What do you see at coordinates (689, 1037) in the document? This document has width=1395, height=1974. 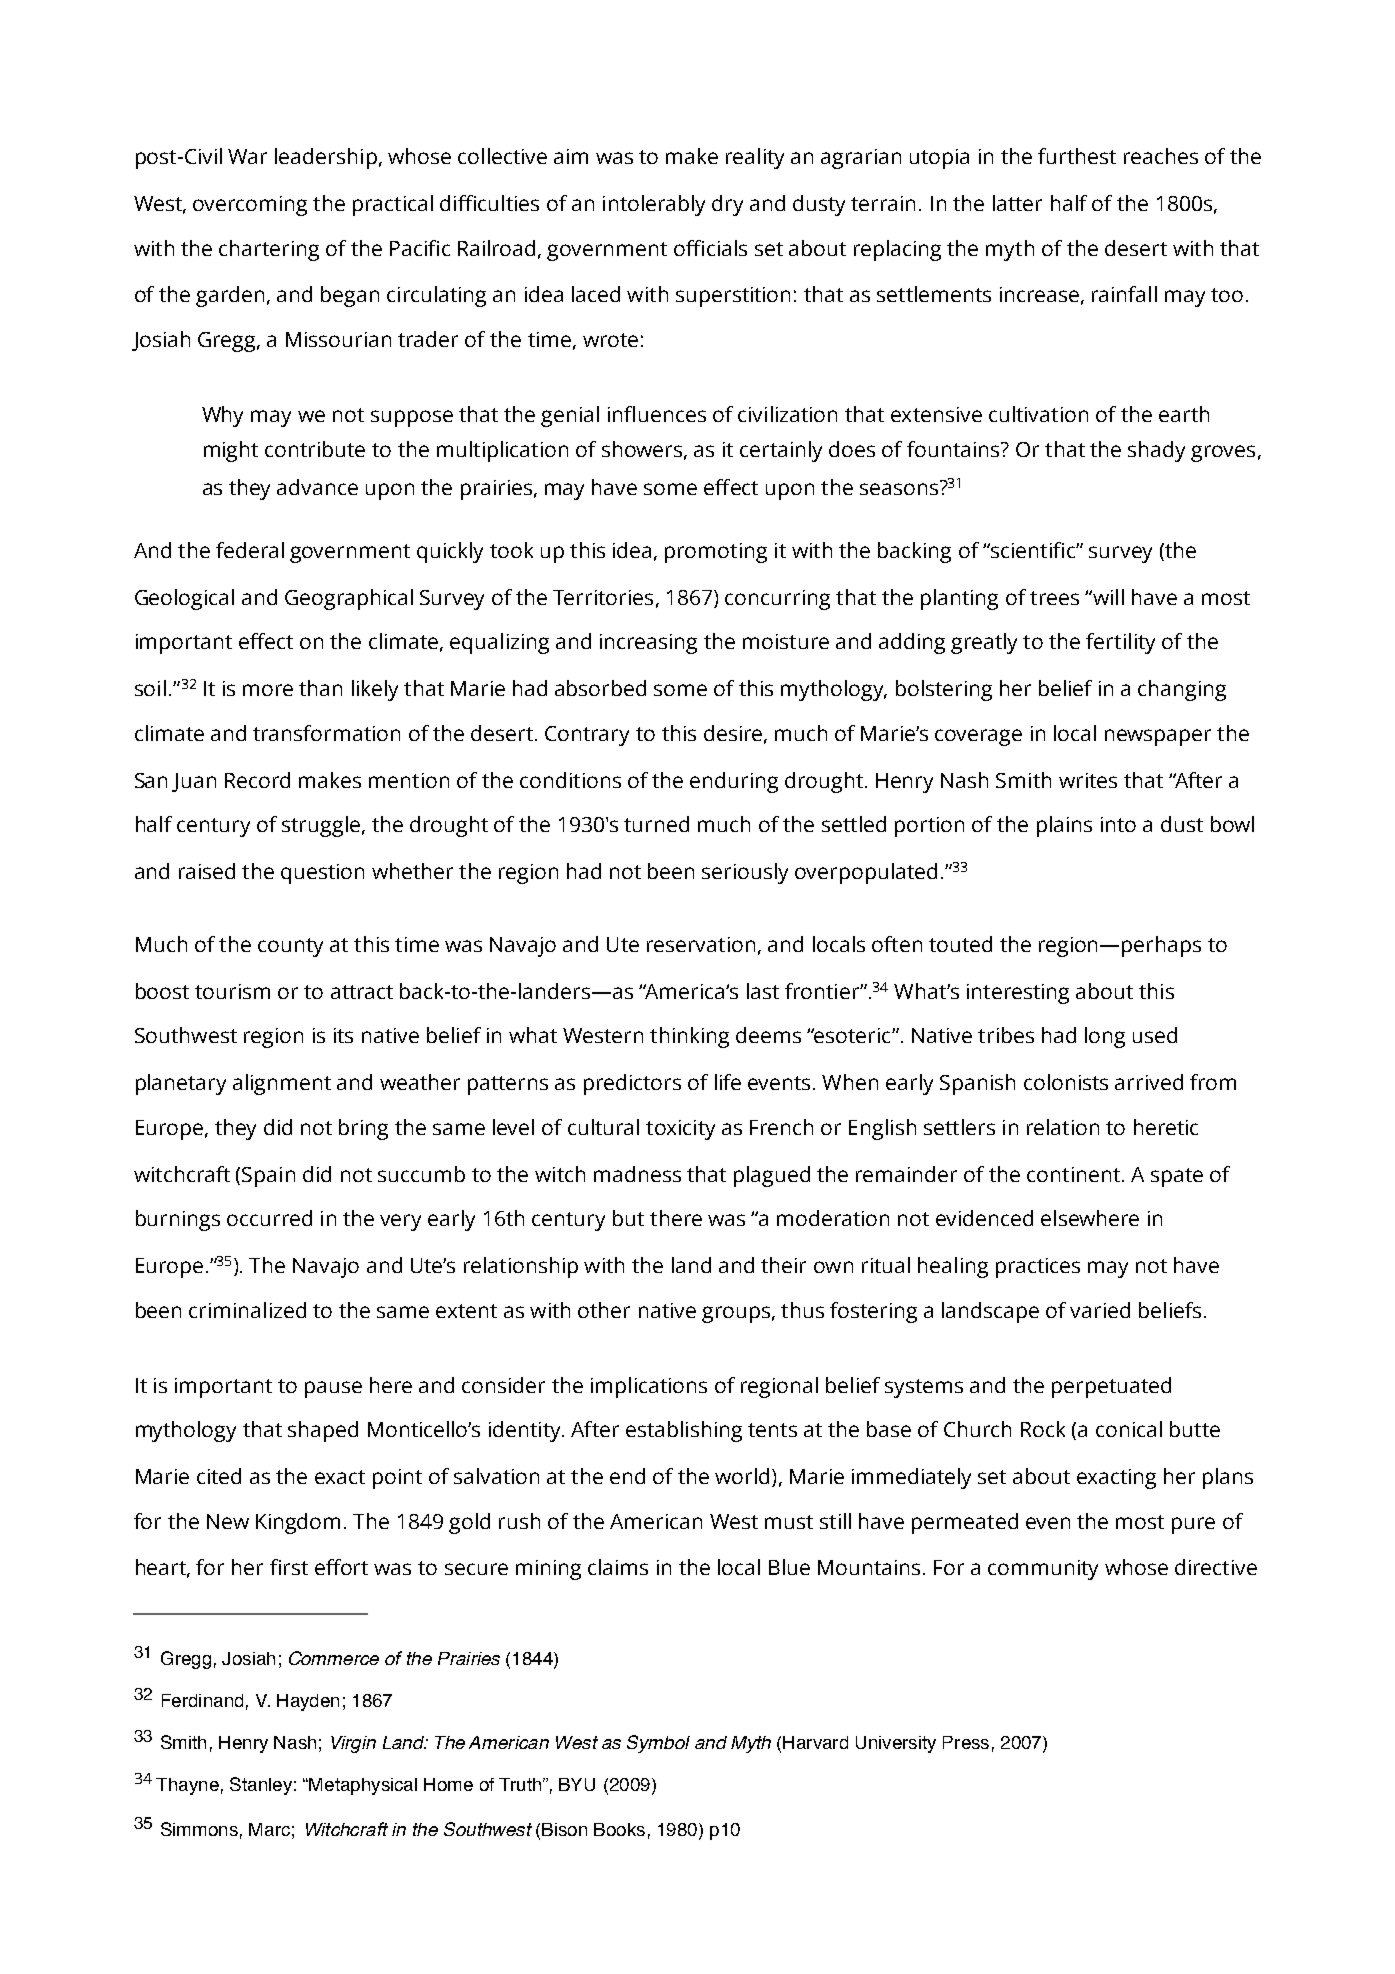 I see `thinking` at bounding box center [689, 1037].
